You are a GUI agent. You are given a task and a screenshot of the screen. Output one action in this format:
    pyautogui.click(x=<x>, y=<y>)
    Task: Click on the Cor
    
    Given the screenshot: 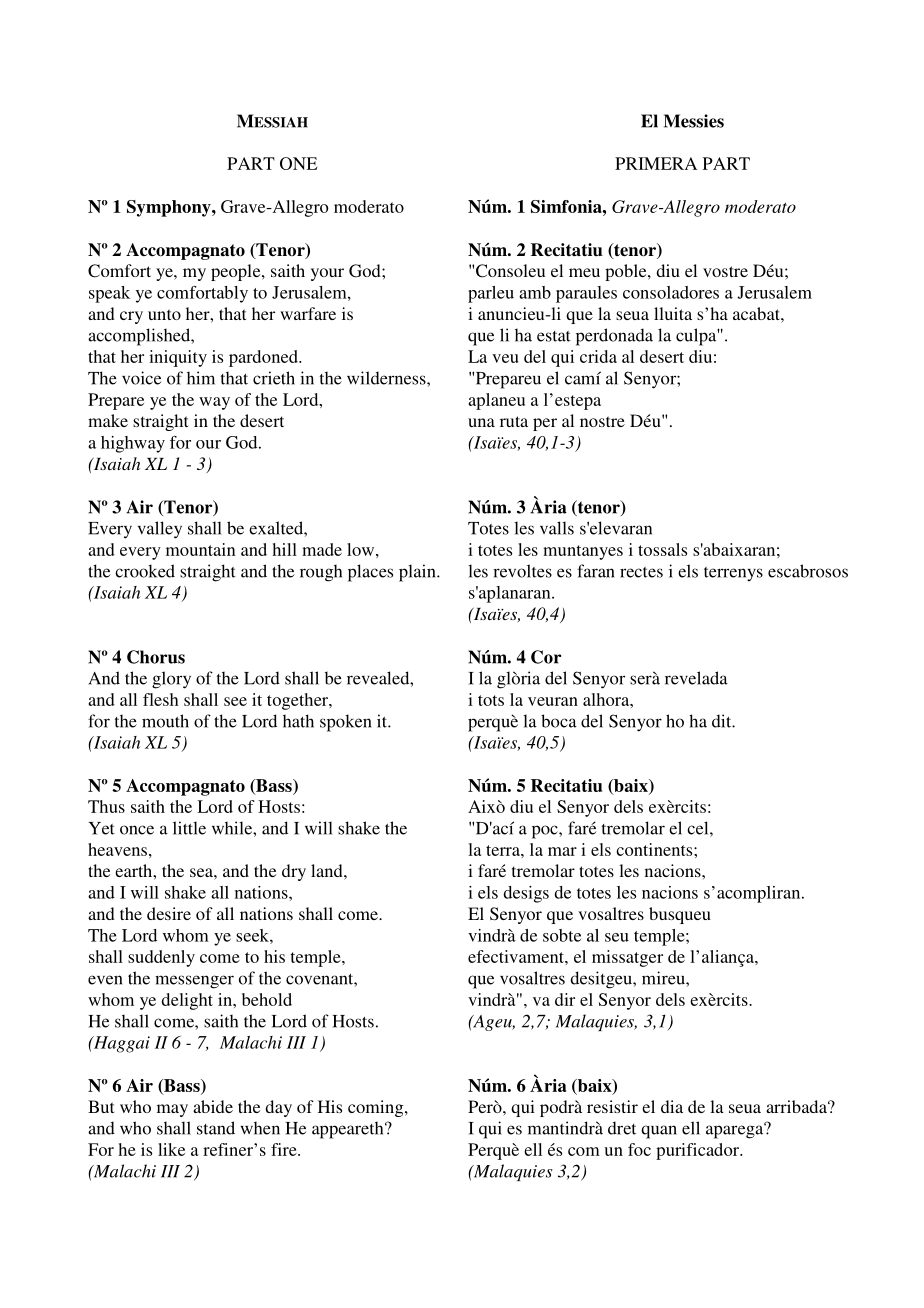 What is the action you would take?
    pyautogui.click(x=546, y=657)
